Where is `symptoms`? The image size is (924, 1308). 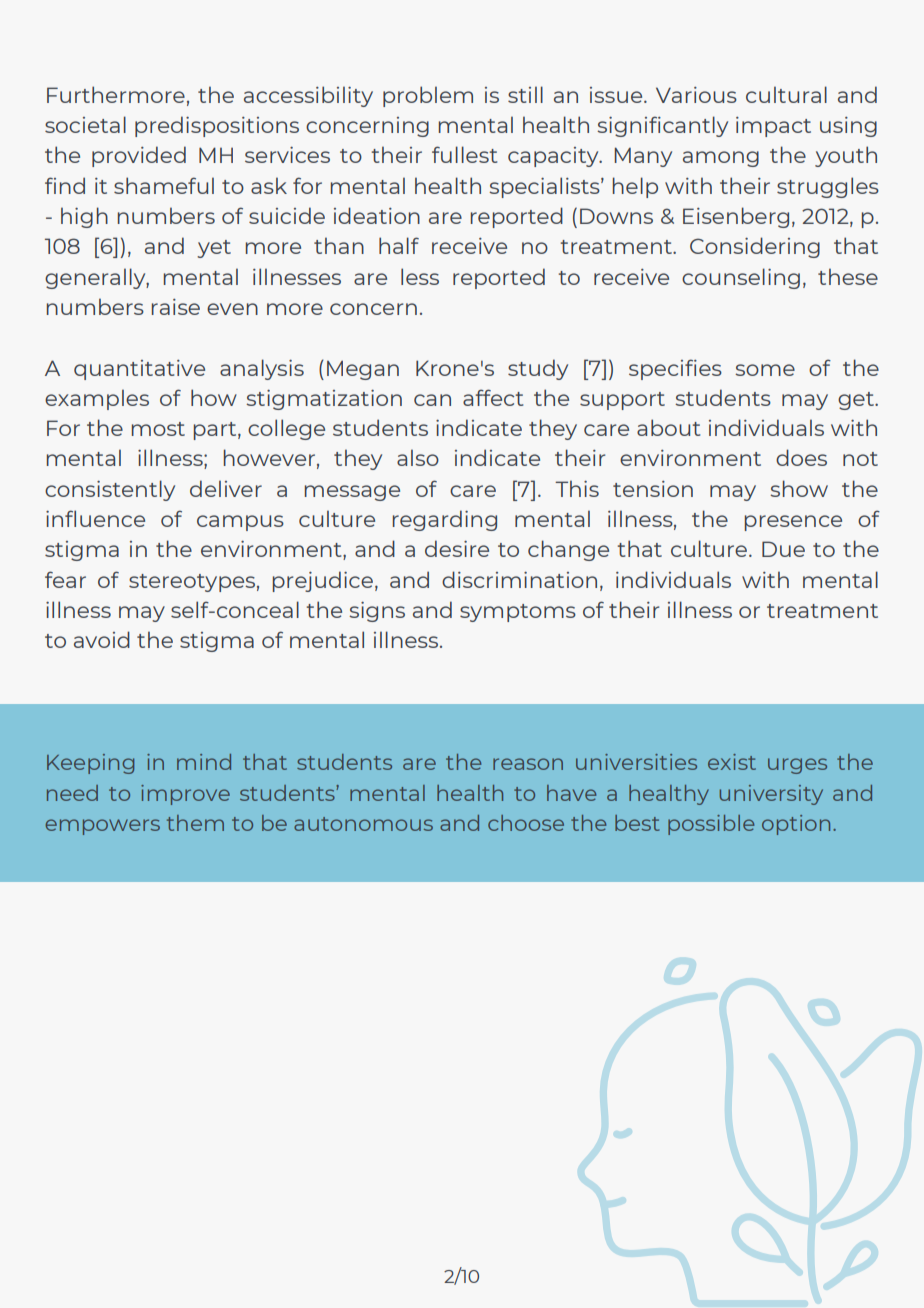 symptoms is located at coordinates (518, 613).
